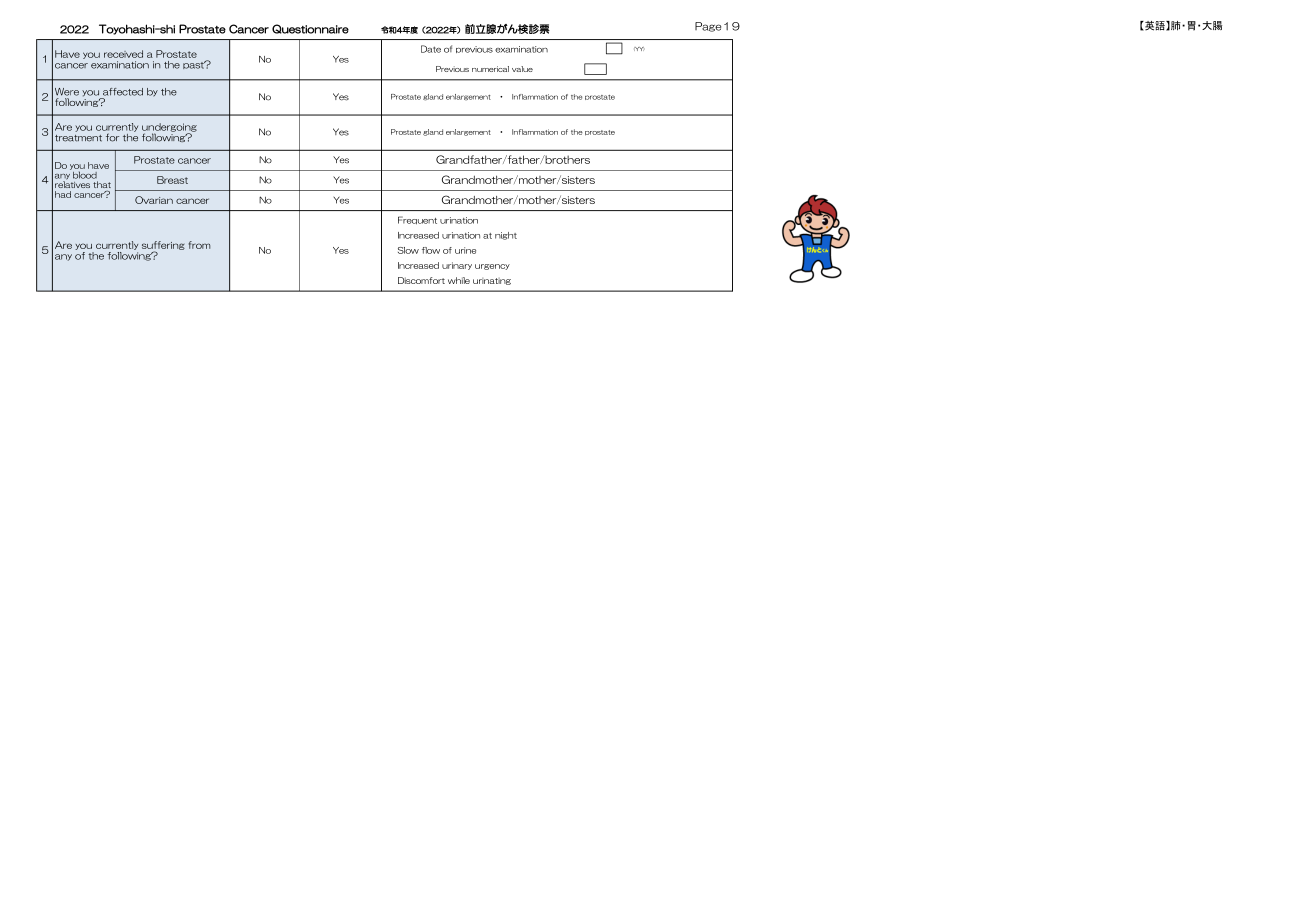  Describe the element at coordinates (459, 280) in the screenshot. I see `while` at that location.
